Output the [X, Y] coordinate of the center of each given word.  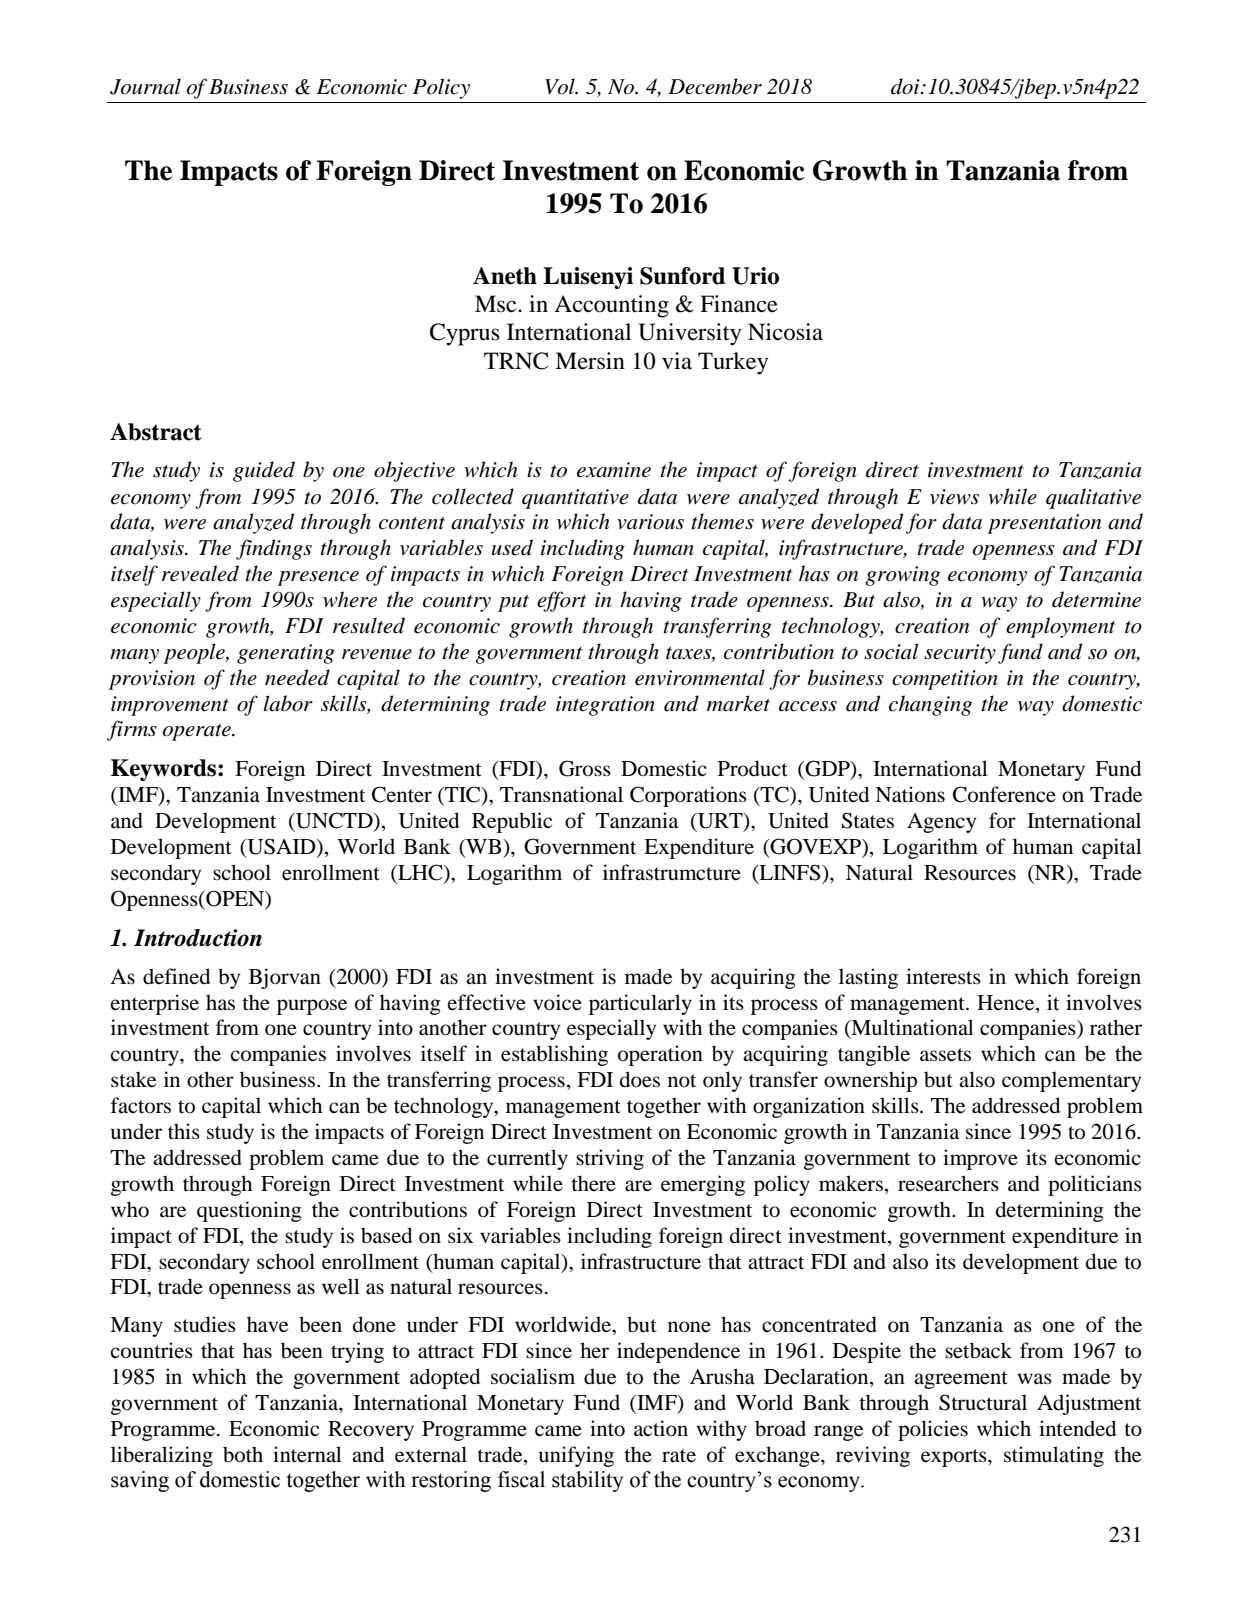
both [243, 1454]
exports [955, 1458]
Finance [739, 304]
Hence [1007, 1003]
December [715, 86]
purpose [312, 1007]
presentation [1044, 524]
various [650, 522]
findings [274, 549]
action [661, 1428]
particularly [640, 1004]
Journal [145, 86]
